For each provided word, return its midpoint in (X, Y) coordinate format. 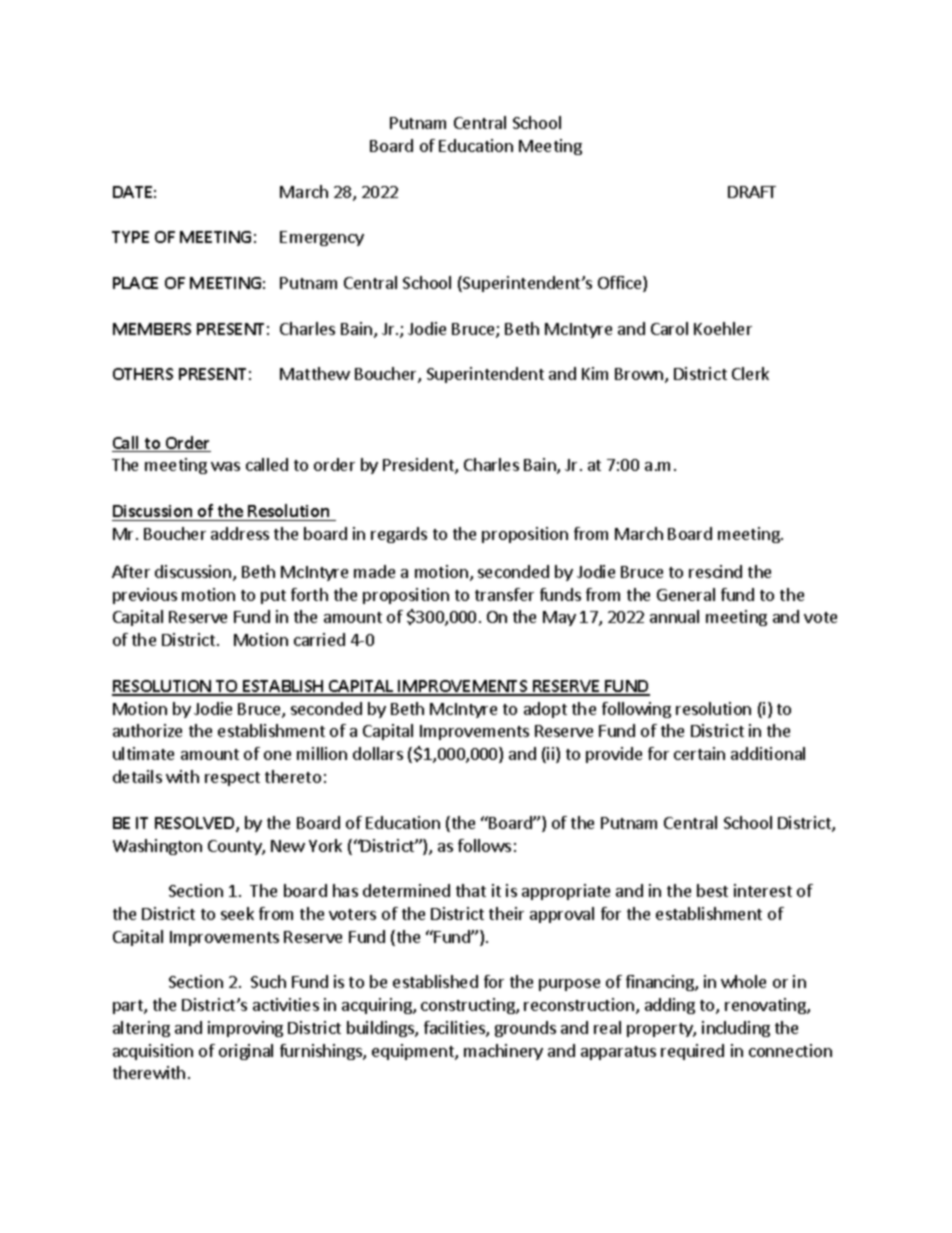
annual (674, 616)
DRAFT (752, 192)
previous (145, 596)
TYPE (130, 237)
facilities (455, 1029)
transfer (504, 594)
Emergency (322, 238)
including (736, 1029)
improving (245, 1029)
